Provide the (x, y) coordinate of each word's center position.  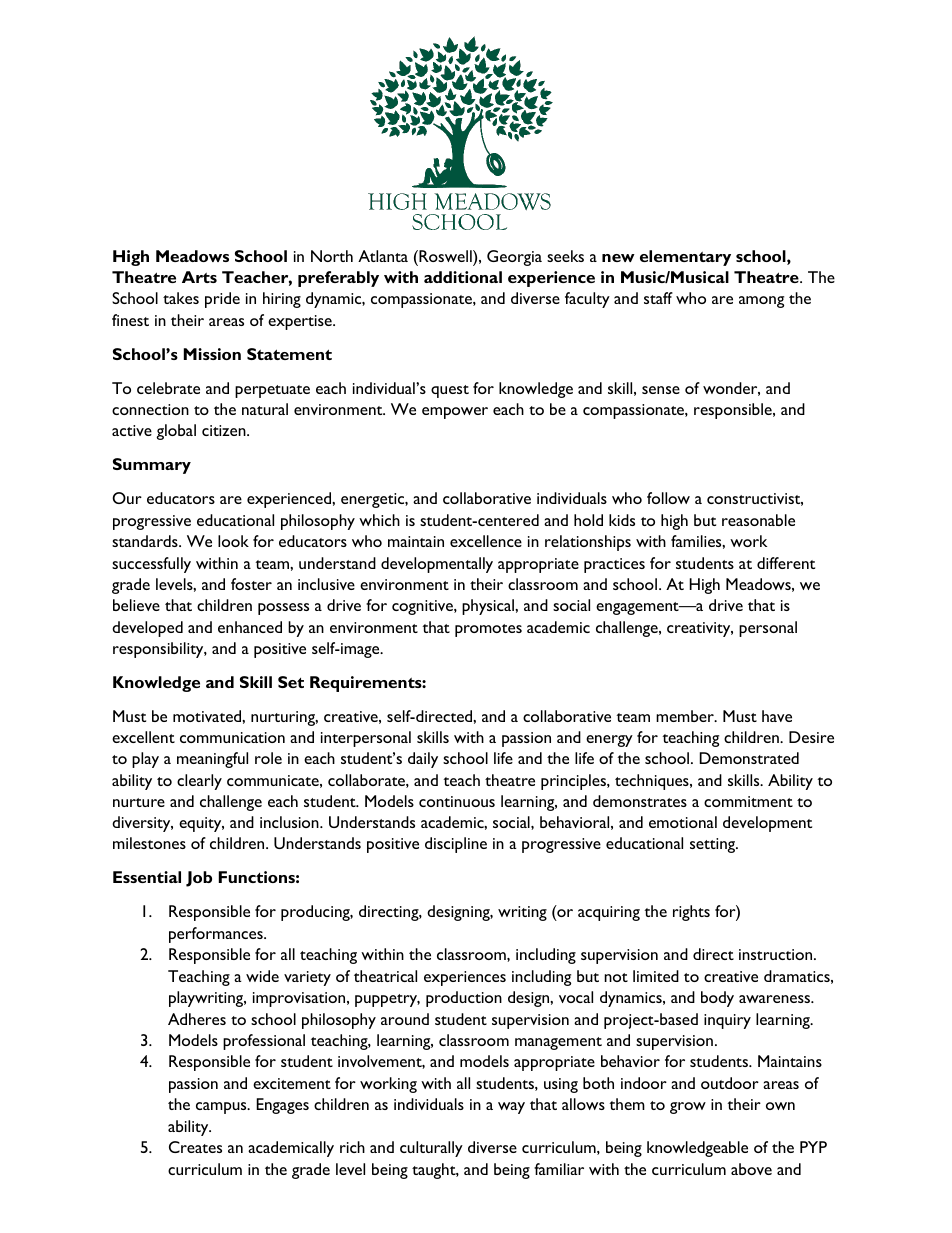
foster (251, 584)
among (761, 302)
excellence (486, 541)
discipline (456, 845)
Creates (195, 1147)
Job (199, 879)
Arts (199, 277)
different (786, 563)
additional (463, 277)
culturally (431, 1149)
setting (714, 845)
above (751, 1169)
